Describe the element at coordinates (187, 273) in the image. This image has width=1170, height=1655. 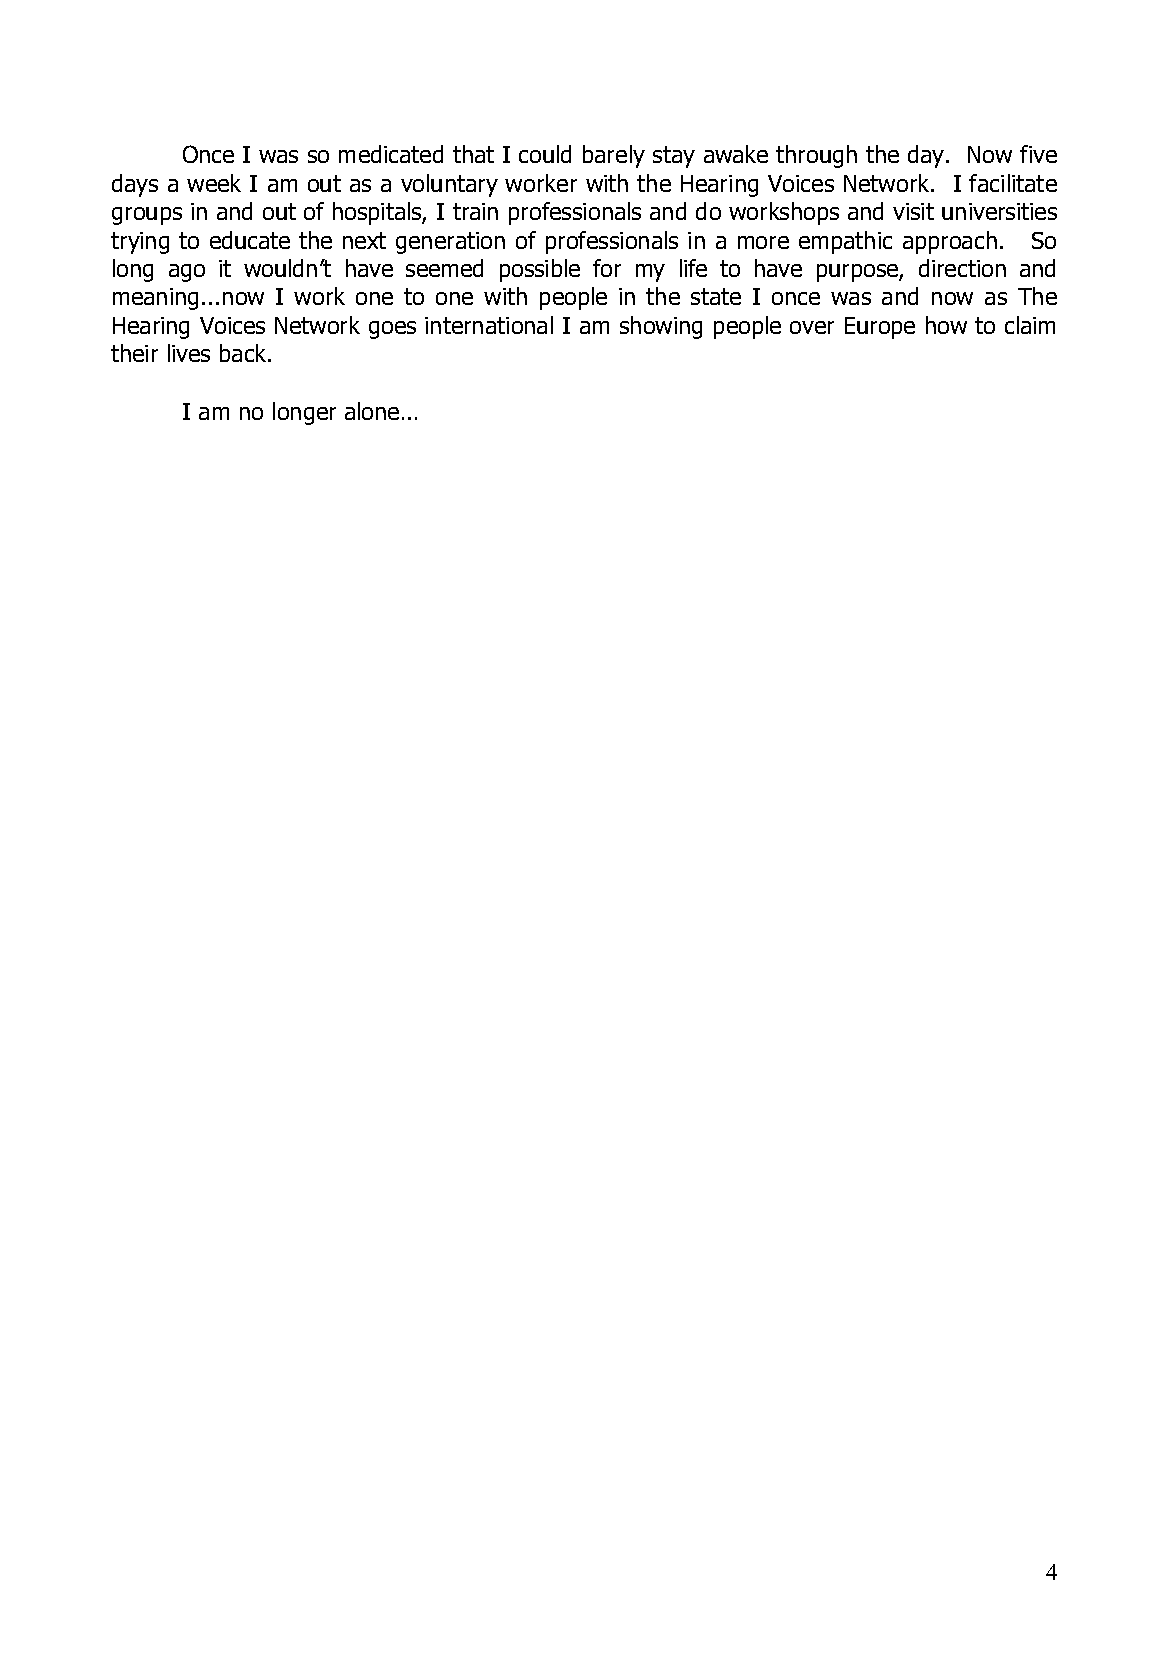
I see `ago` at that location.
